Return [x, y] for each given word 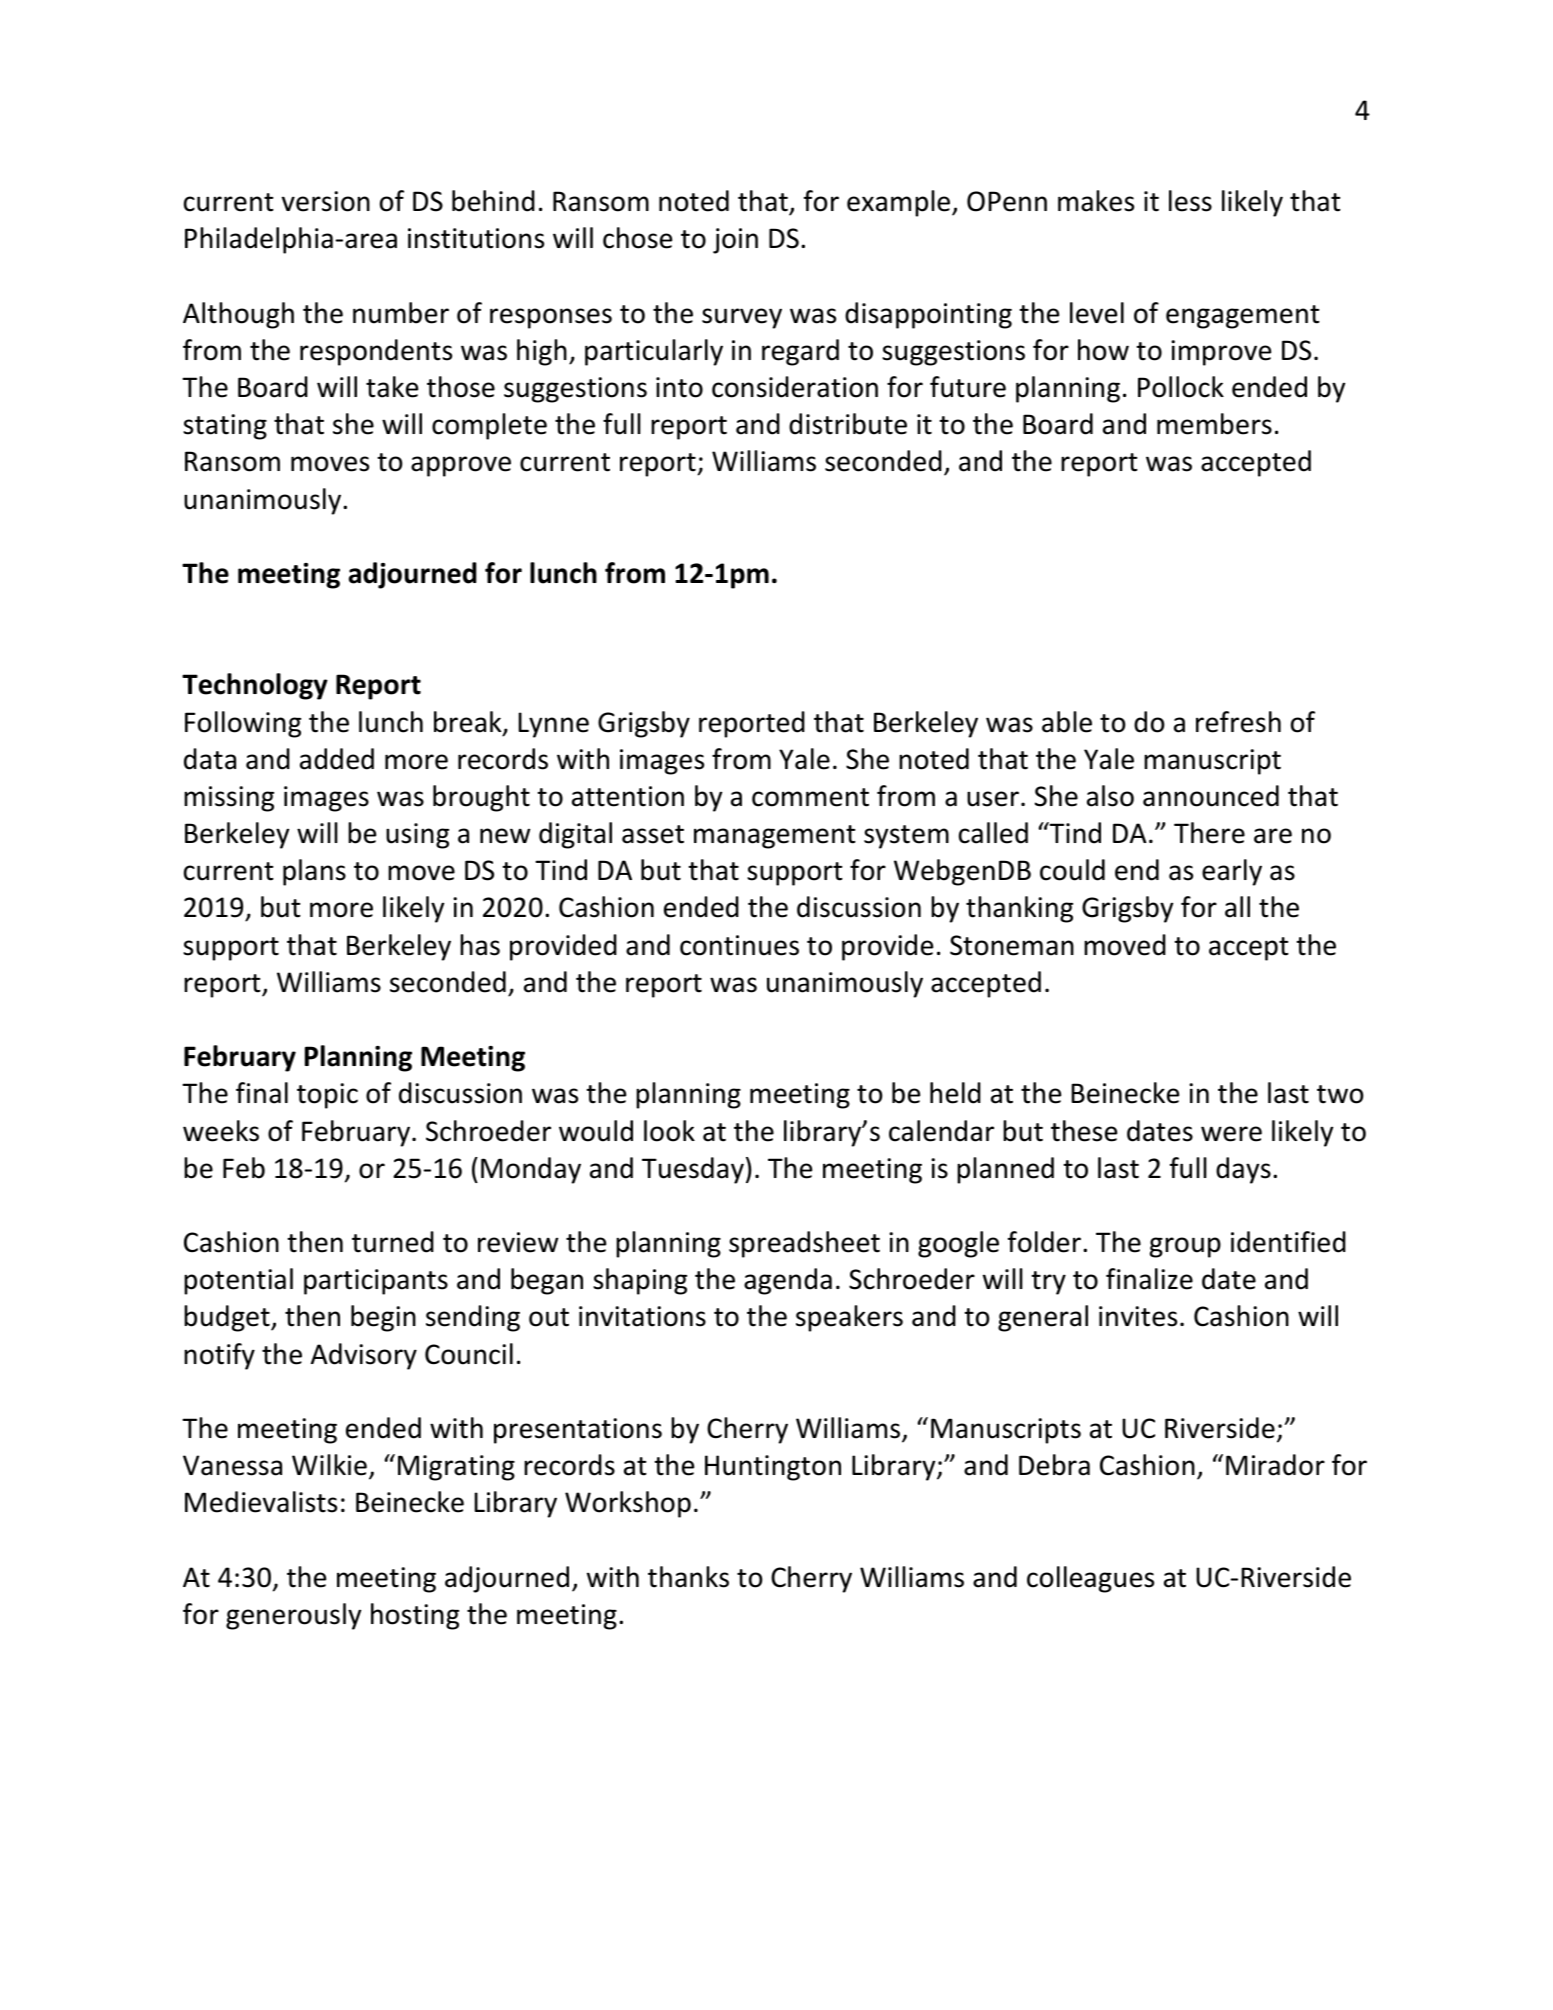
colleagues [1090, 1579]
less [1190, 201]
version [326, 201]
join [735, 241]
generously [293, 1616]
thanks [688, 1577]
